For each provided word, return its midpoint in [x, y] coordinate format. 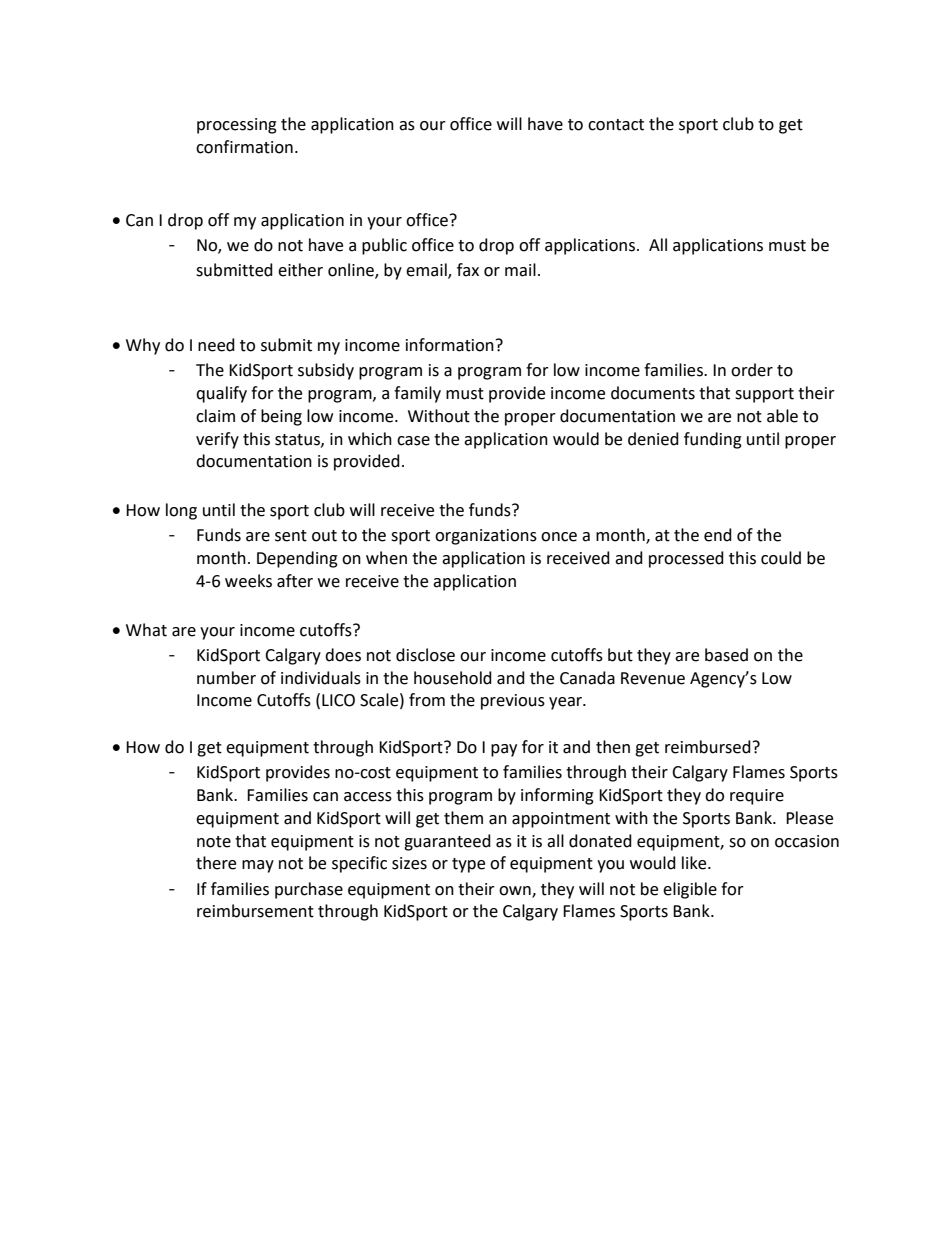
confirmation [244, 147]
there [216, 863]
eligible [690, 890]
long [181, 511]
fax [468, 270]
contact [616, 125]
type [468, 865]
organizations [486, 537]
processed [686, 559]
